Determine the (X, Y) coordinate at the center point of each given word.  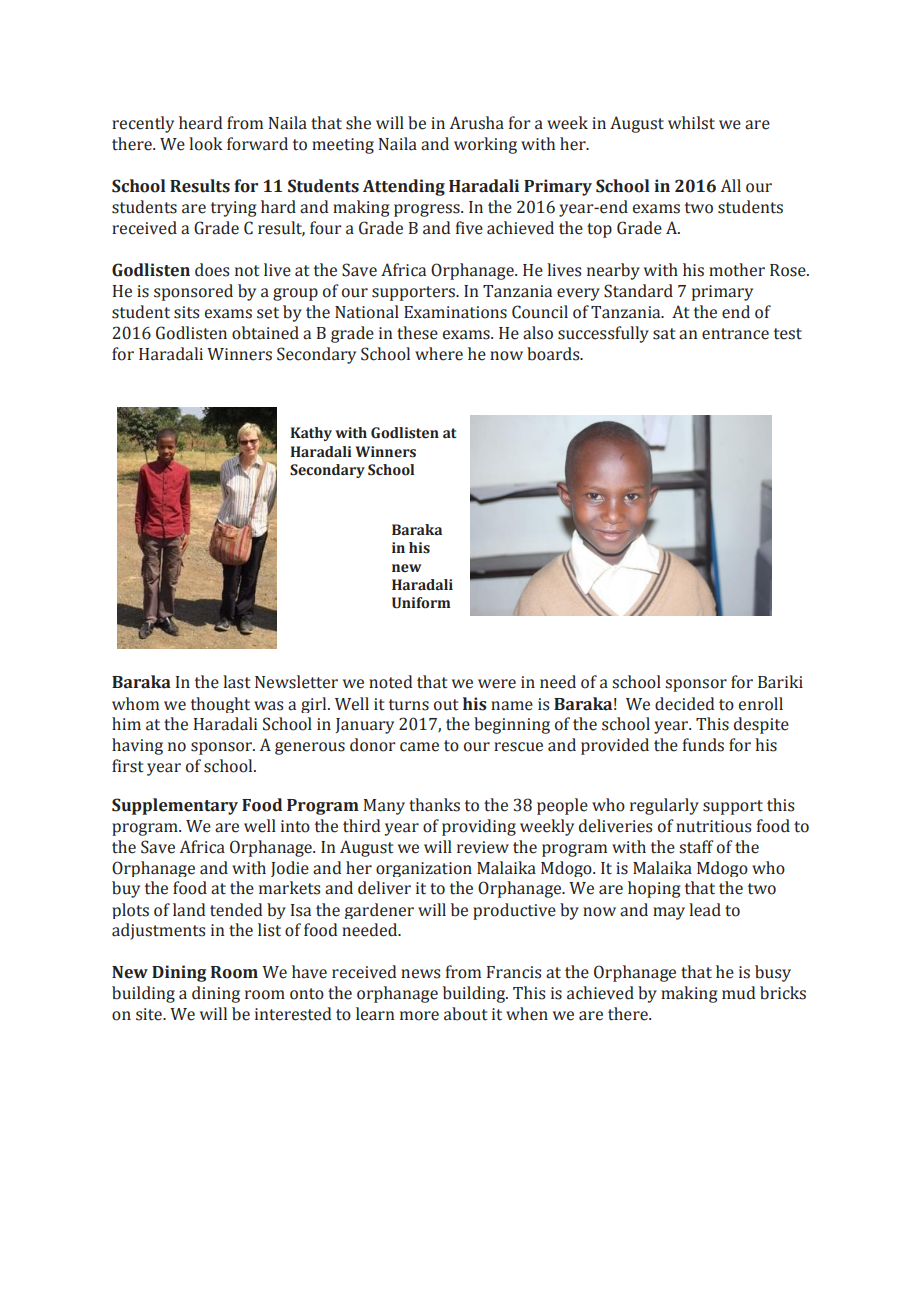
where (439, 354)
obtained (265, 333)
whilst (691, 123)
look (206, 144)
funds (703, 745)
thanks (434, 805)
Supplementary (175, 806)
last (237, 682)
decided (684, 704)
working (485, 145)
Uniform (421, 603)
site (150, 1014)
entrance (735, 334)
